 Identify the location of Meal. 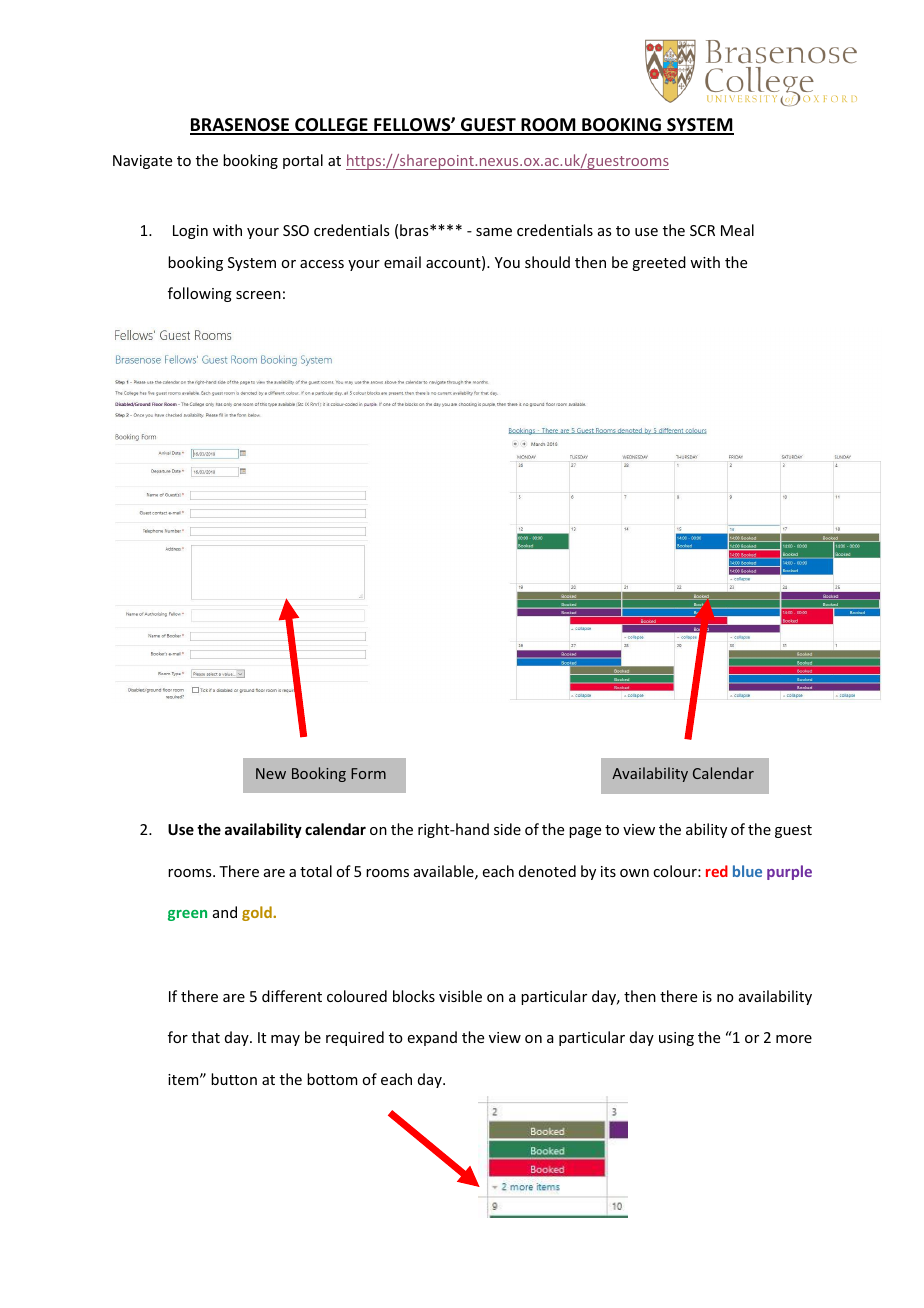
(737, 230).
